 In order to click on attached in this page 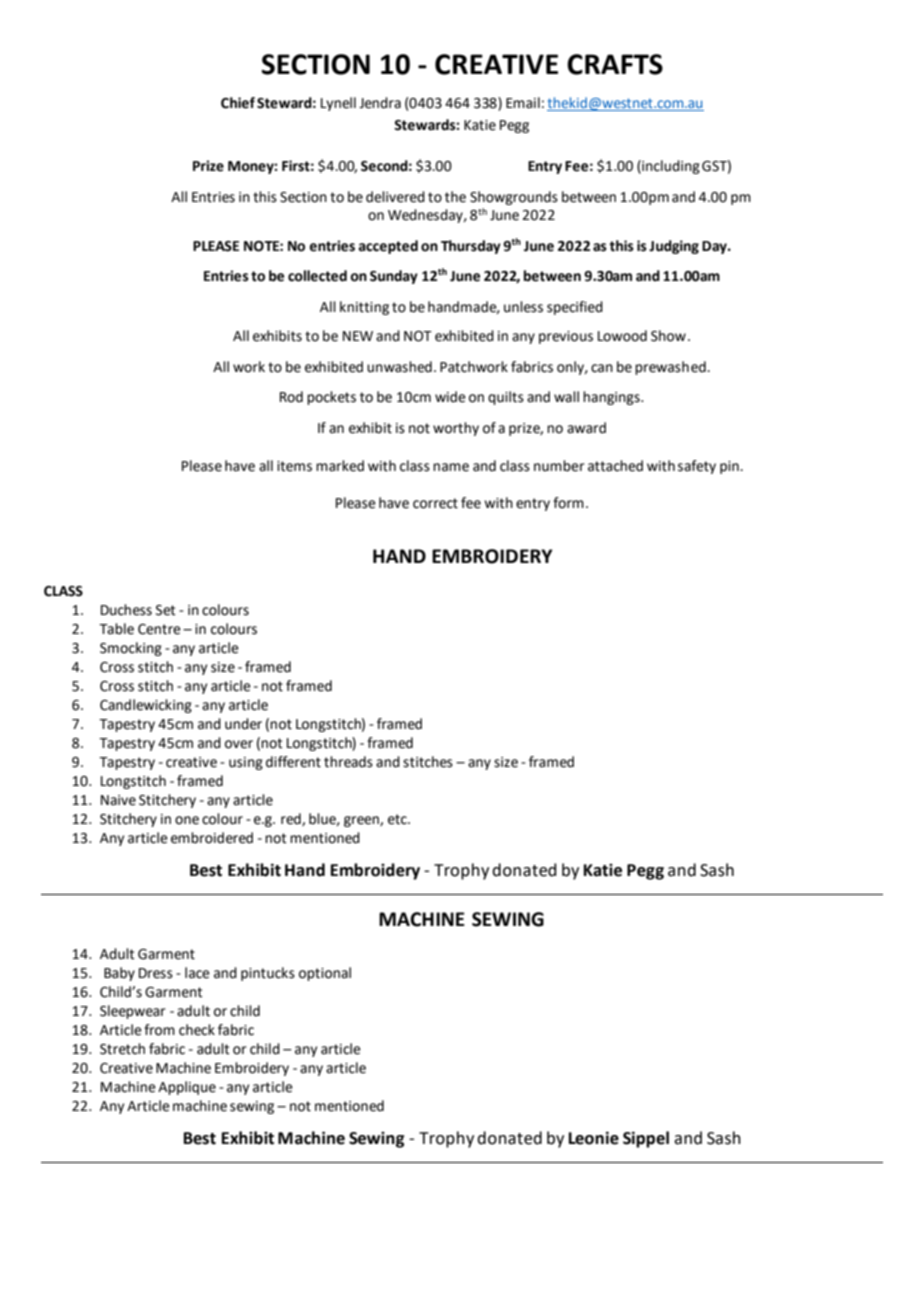, I will do `click(615, 466)`.
